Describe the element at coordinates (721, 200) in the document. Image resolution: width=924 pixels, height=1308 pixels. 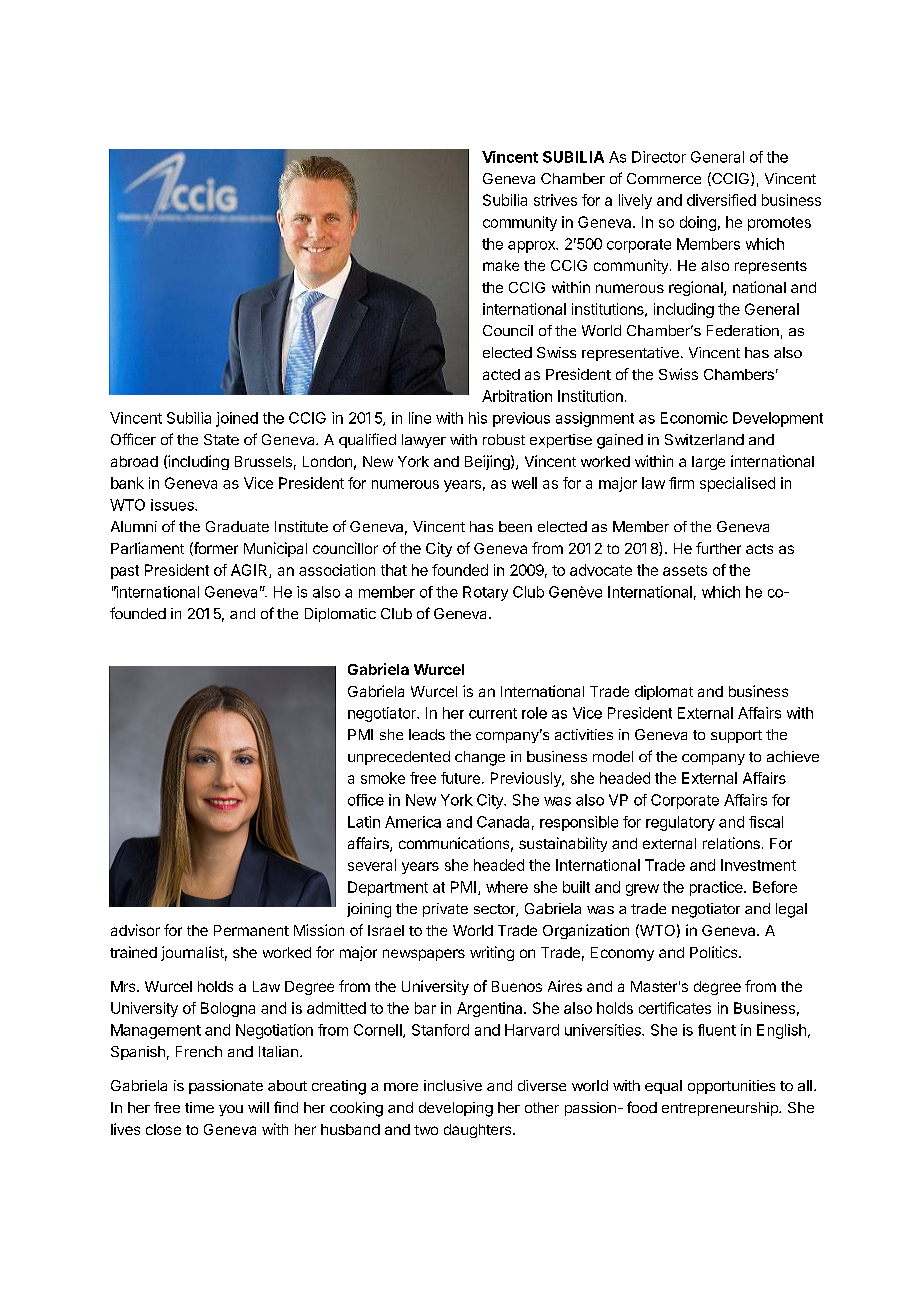
I see `diversified` at that location.
